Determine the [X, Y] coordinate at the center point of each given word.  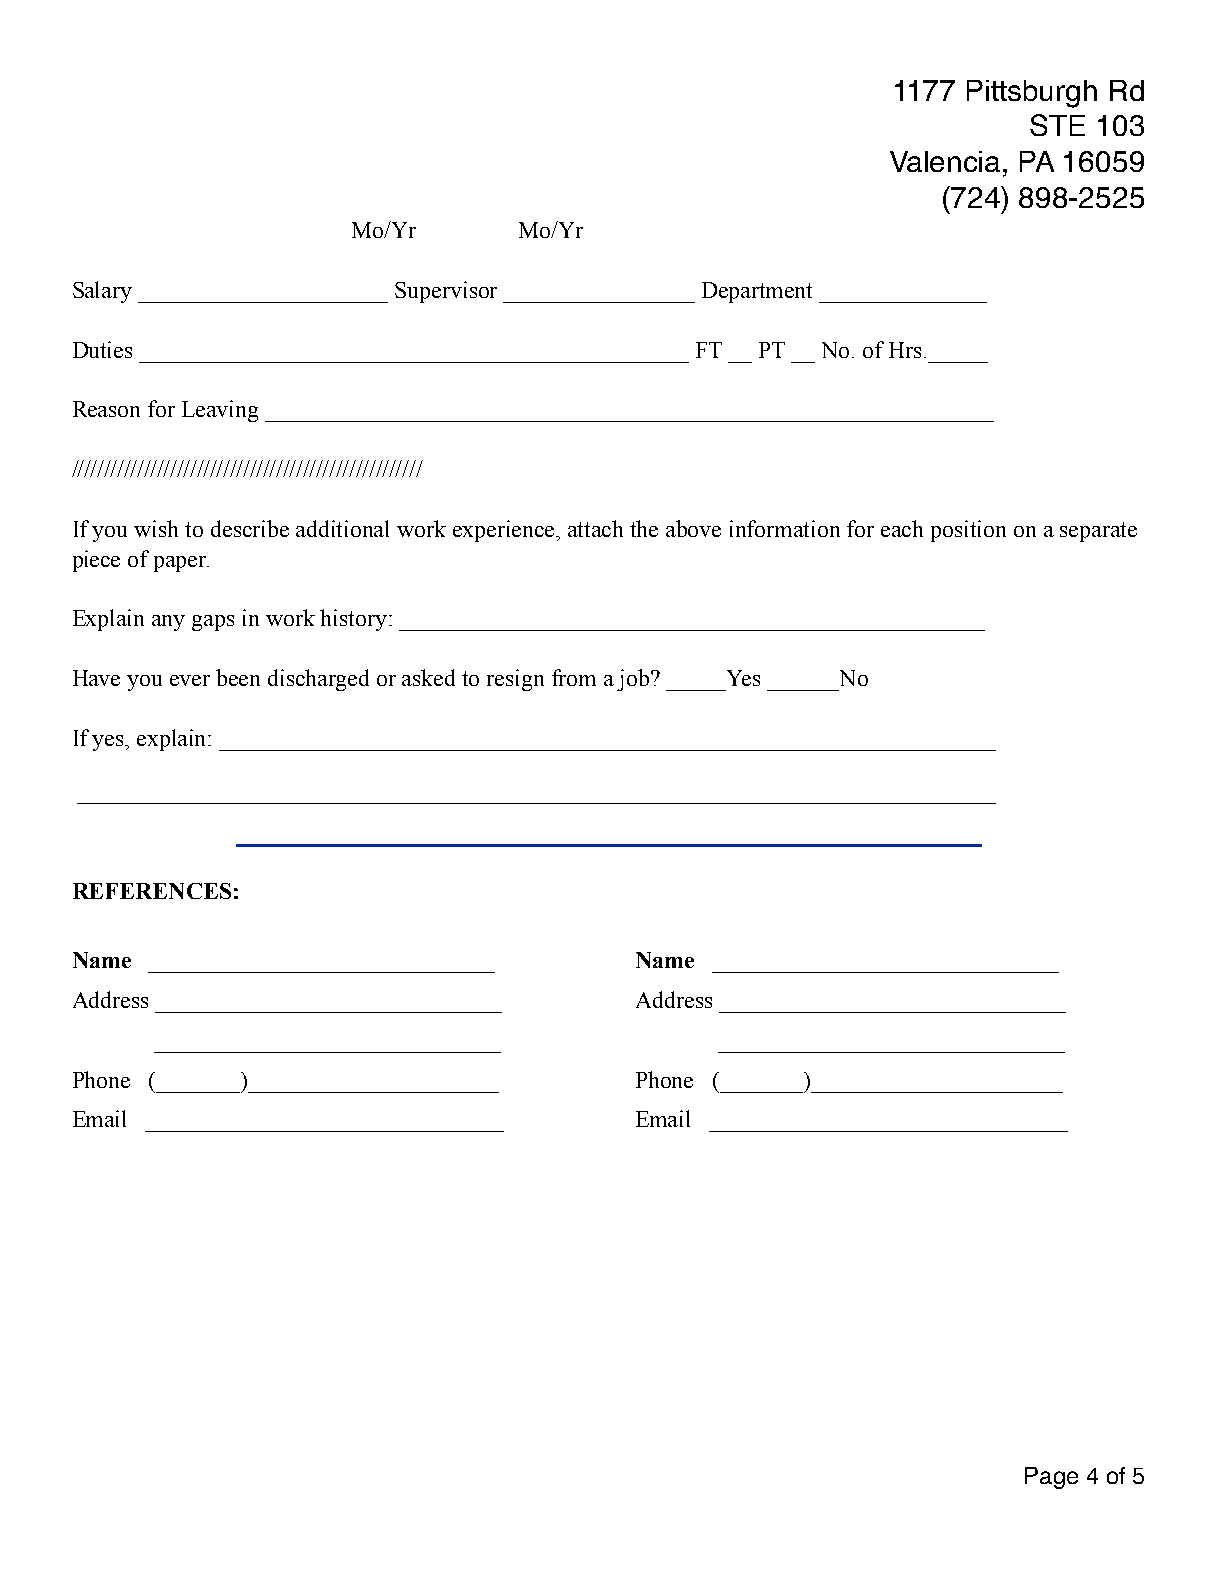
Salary [102, 292]
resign [515, 680]
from [574, 677]
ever [190, 680]
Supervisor [446, 292]
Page [1051, 1478]
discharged [318, 680]
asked [428, 677]
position [968, 531]
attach [595, 528]
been [238, 677]
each [902, 528]
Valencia [945, 161]
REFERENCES [152, 891]
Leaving [220, 411]
